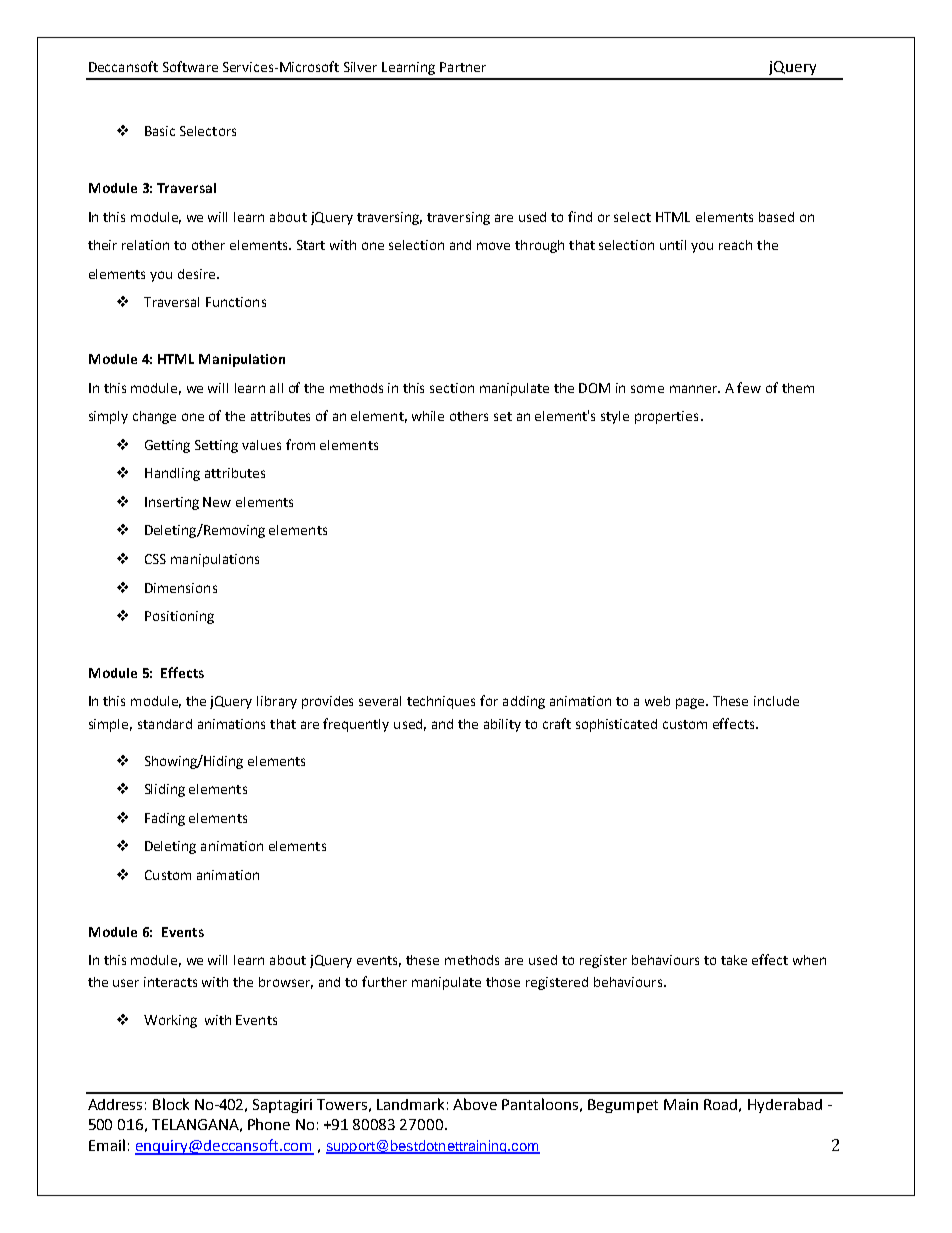 Image resolution: width=952 pixels, height=1233 pixels. What do you see at coordinates (236, 302) in the page?
I see `Functions` at bounding box center [236, 302].
